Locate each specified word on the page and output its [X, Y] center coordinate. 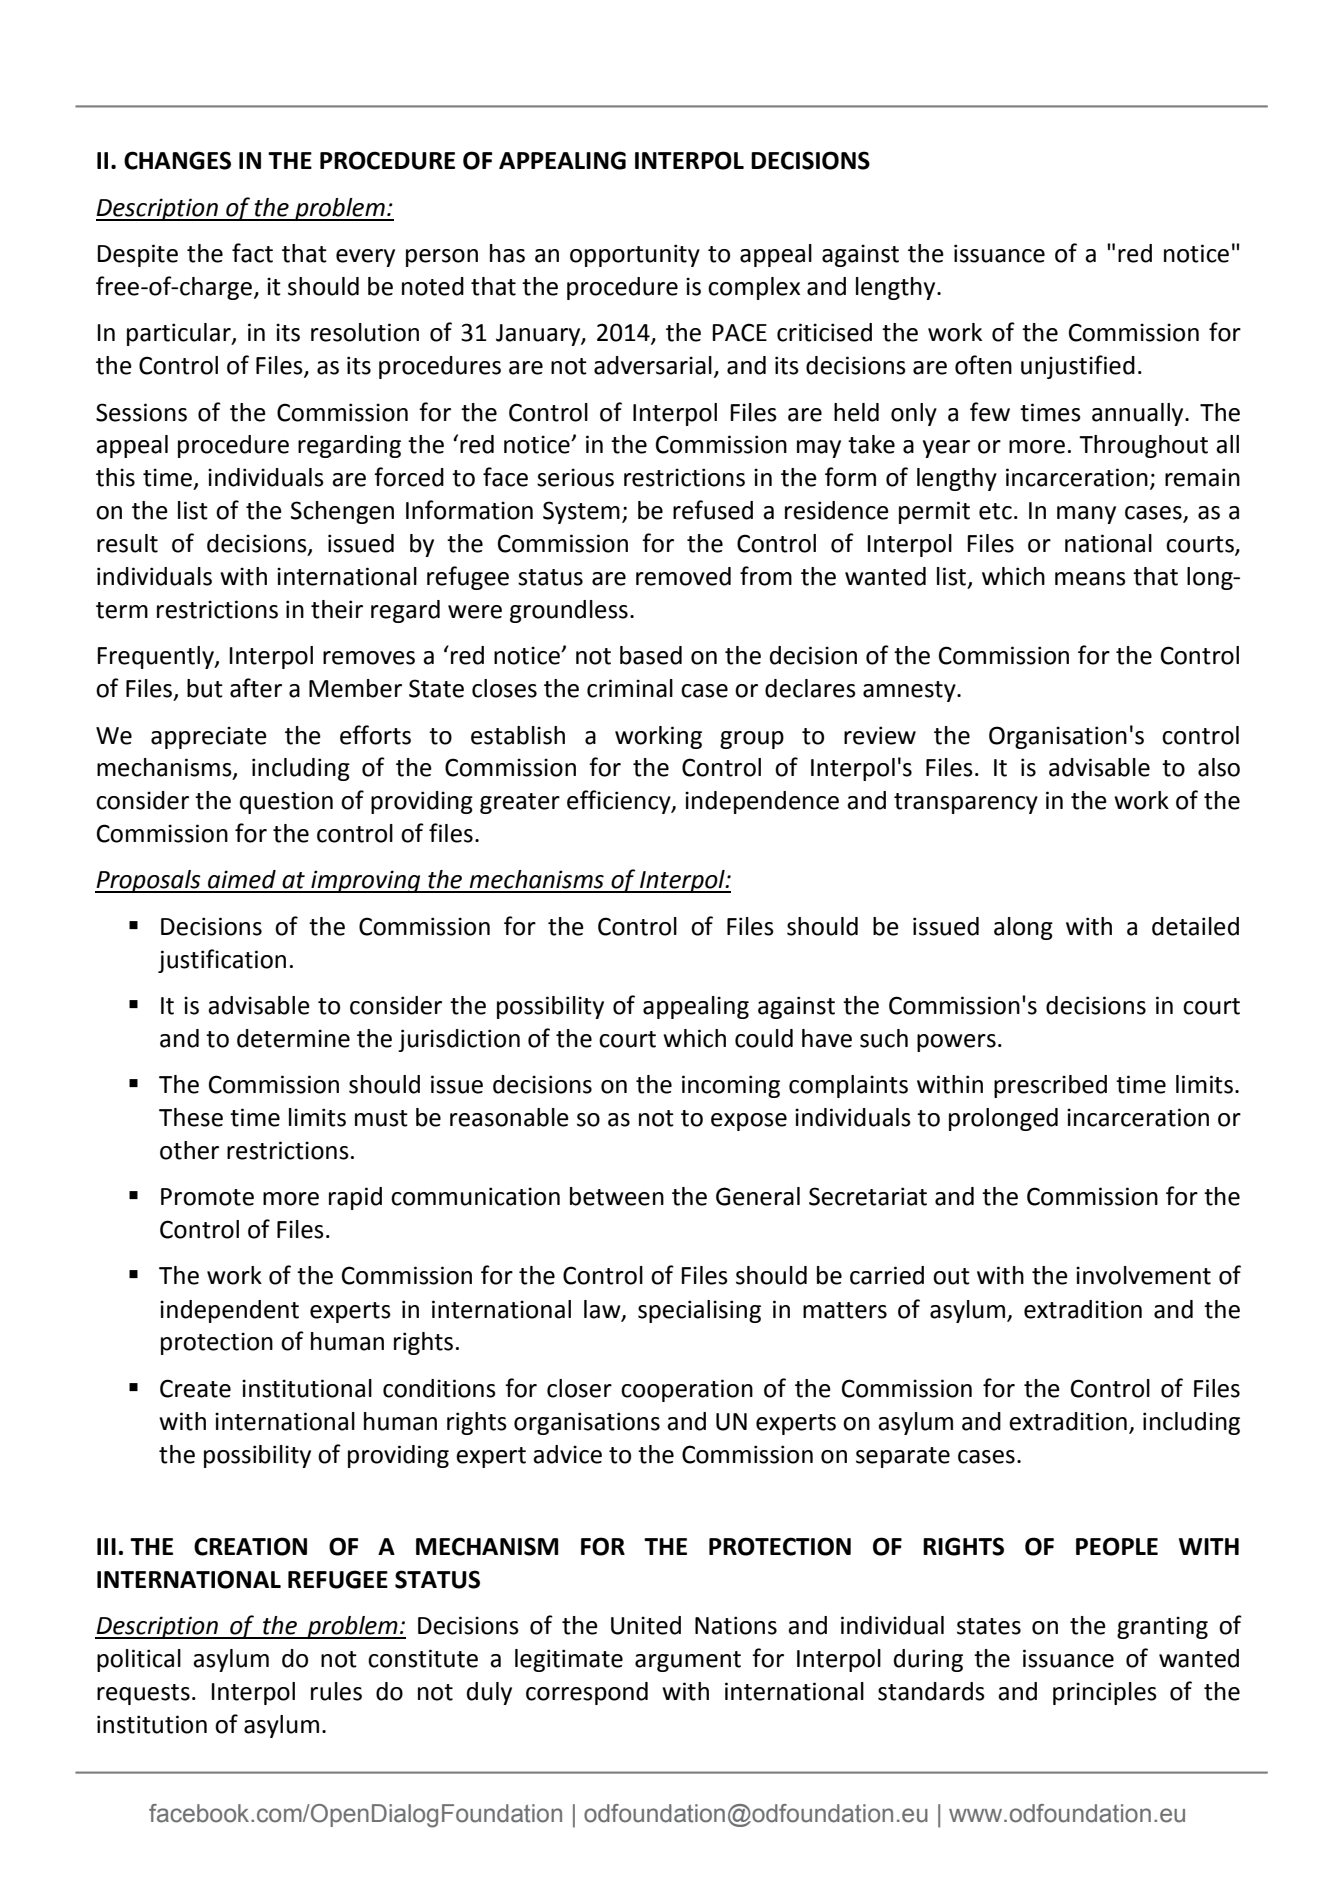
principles [1105, 1693]
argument [688, 1661]
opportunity [635, 255]
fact [252, 253]
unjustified [1078, 367]
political [139, 1660]
